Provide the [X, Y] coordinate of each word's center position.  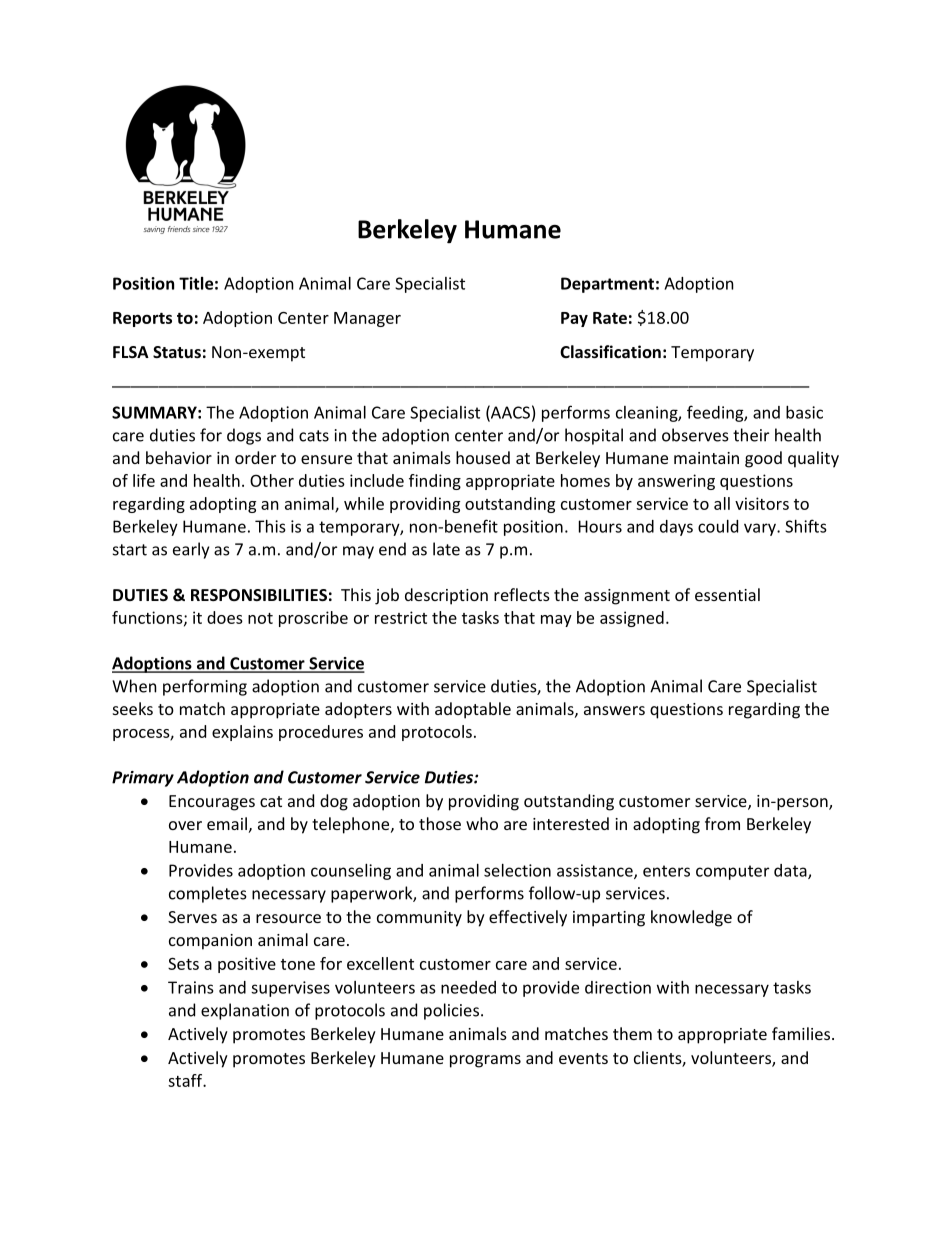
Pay [574, 319]
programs [485, 1061]
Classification [610, 351]
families [802, 1033]
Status [177, 352]
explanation [245, 1011]
